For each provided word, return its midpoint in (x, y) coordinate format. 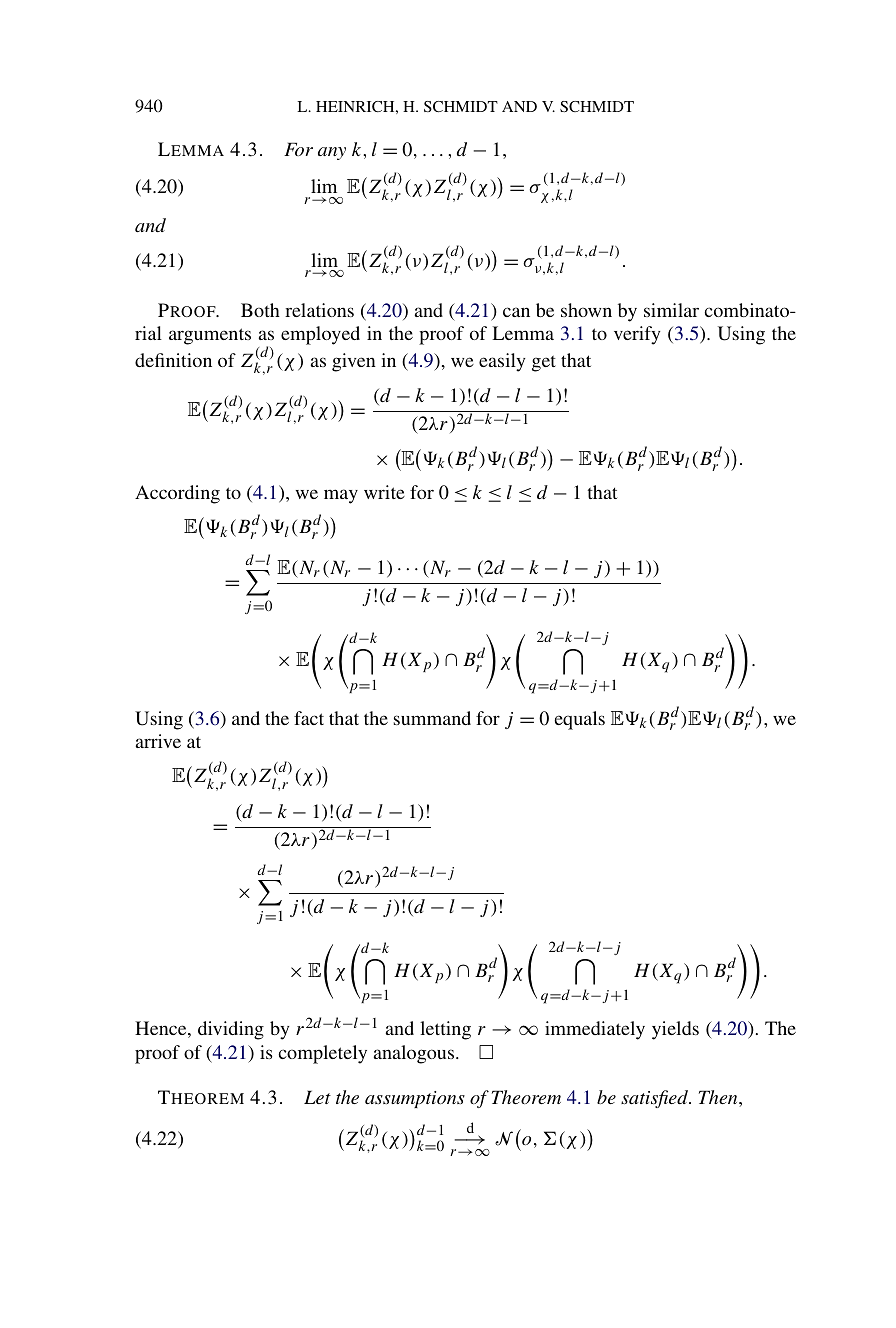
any (332, 153)
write (384, 492)
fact (309, 718)
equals (579, 720)
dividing (231, 1030)
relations (319, 310)
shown (586, 310)
